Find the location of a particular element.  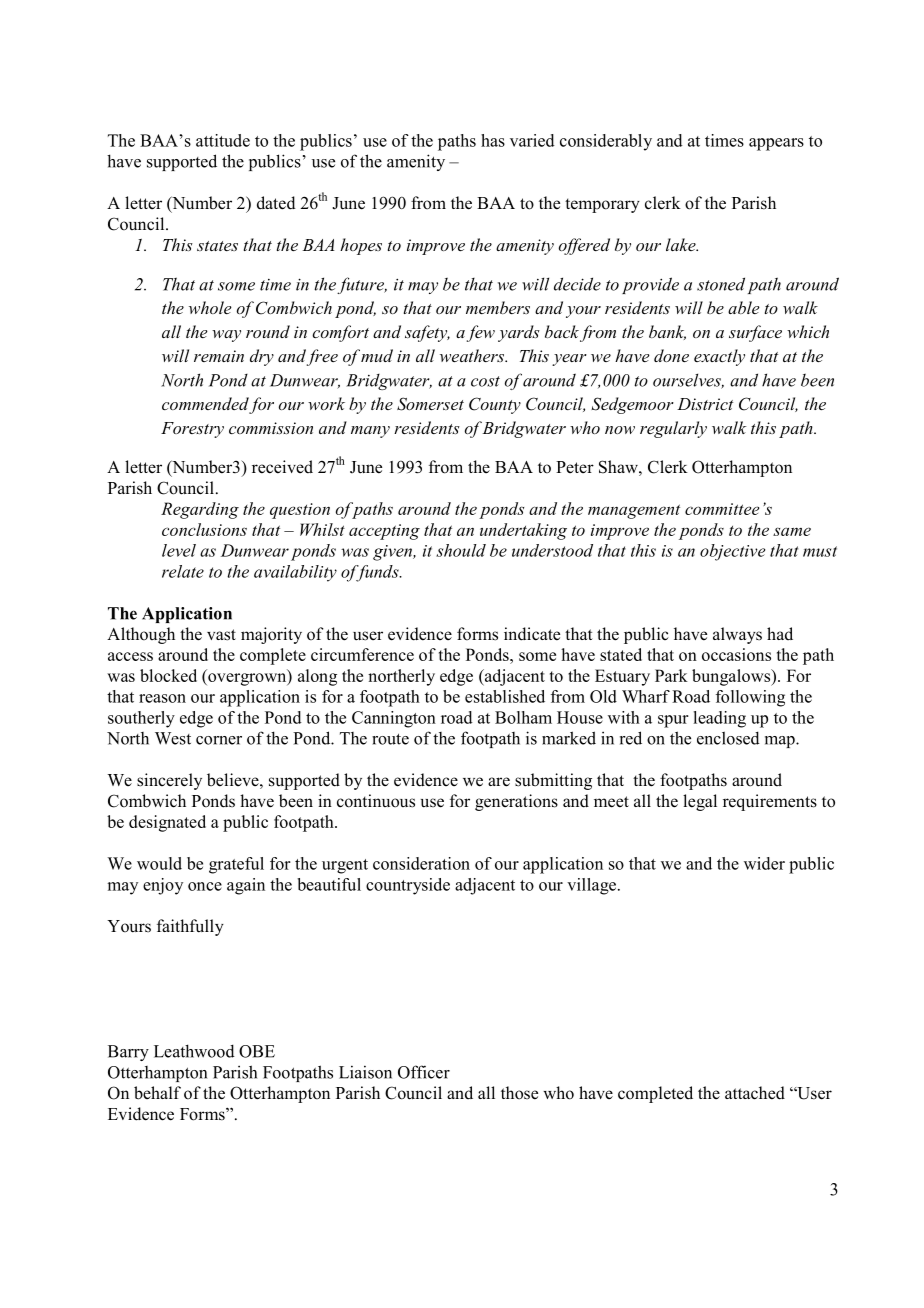

vast is located at coordinates (221, 635).
